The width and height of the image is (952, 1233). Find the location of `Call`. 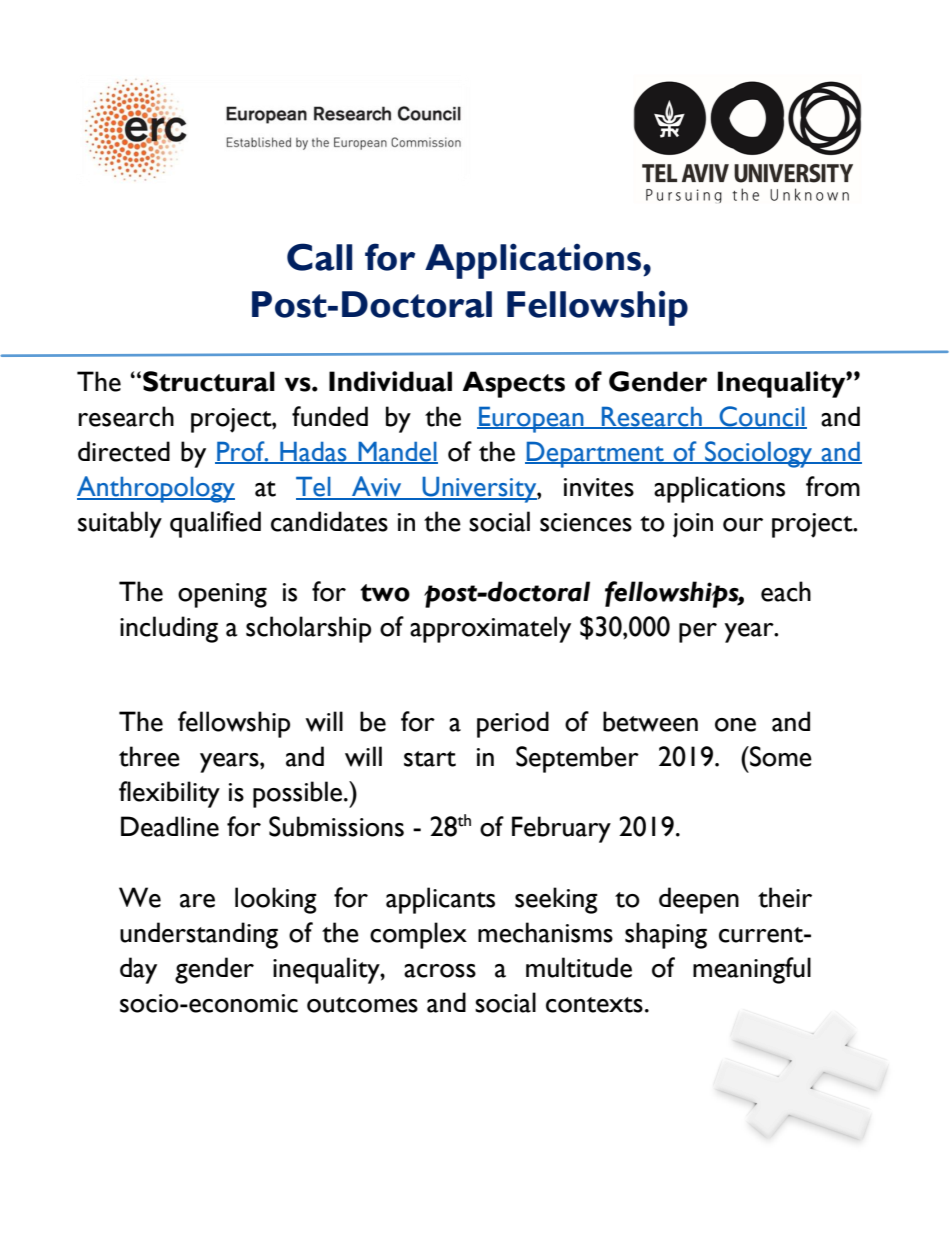

Call is located at coordinates (319, 257).
